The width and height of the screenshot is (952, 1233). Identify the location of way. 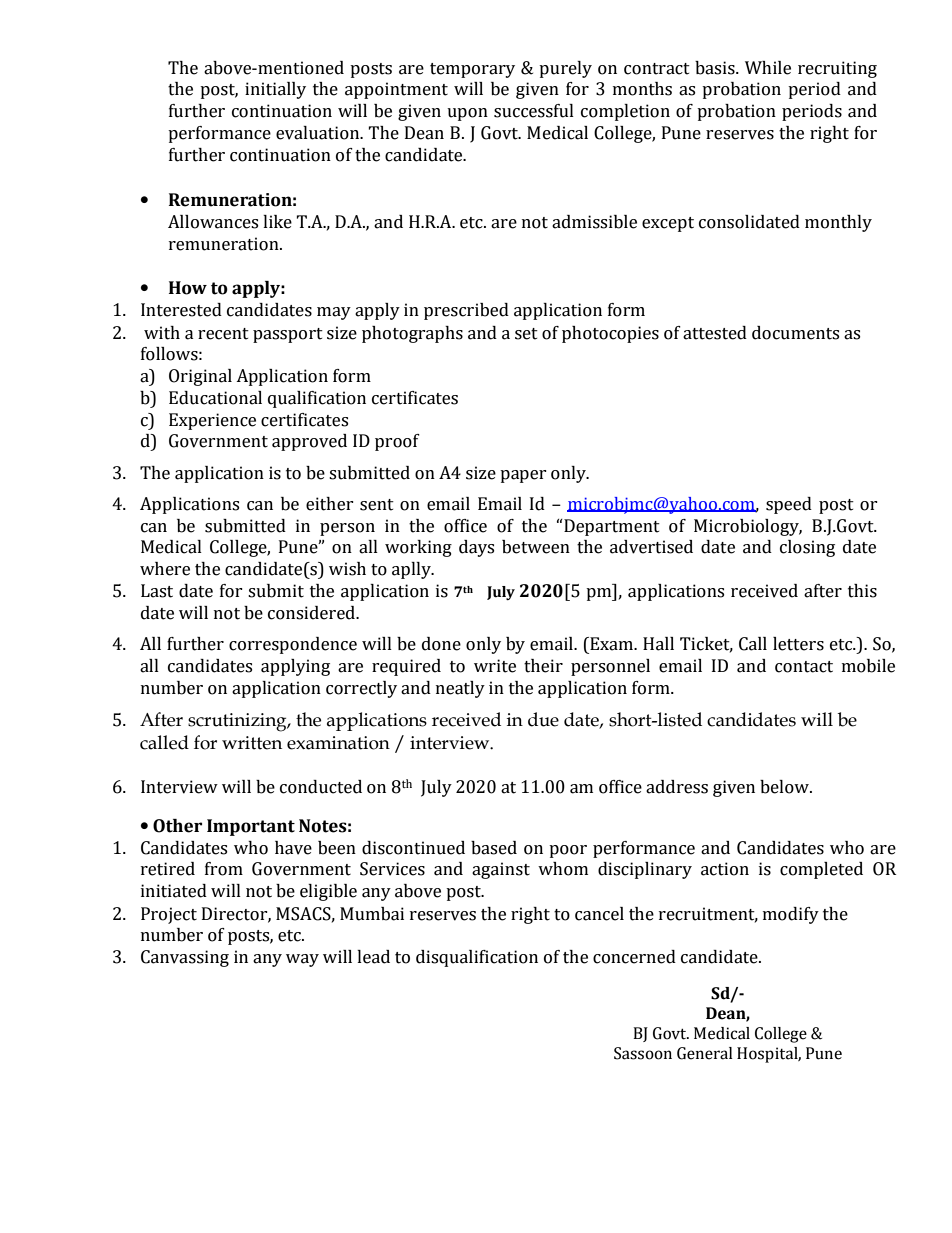
(302, 960).
